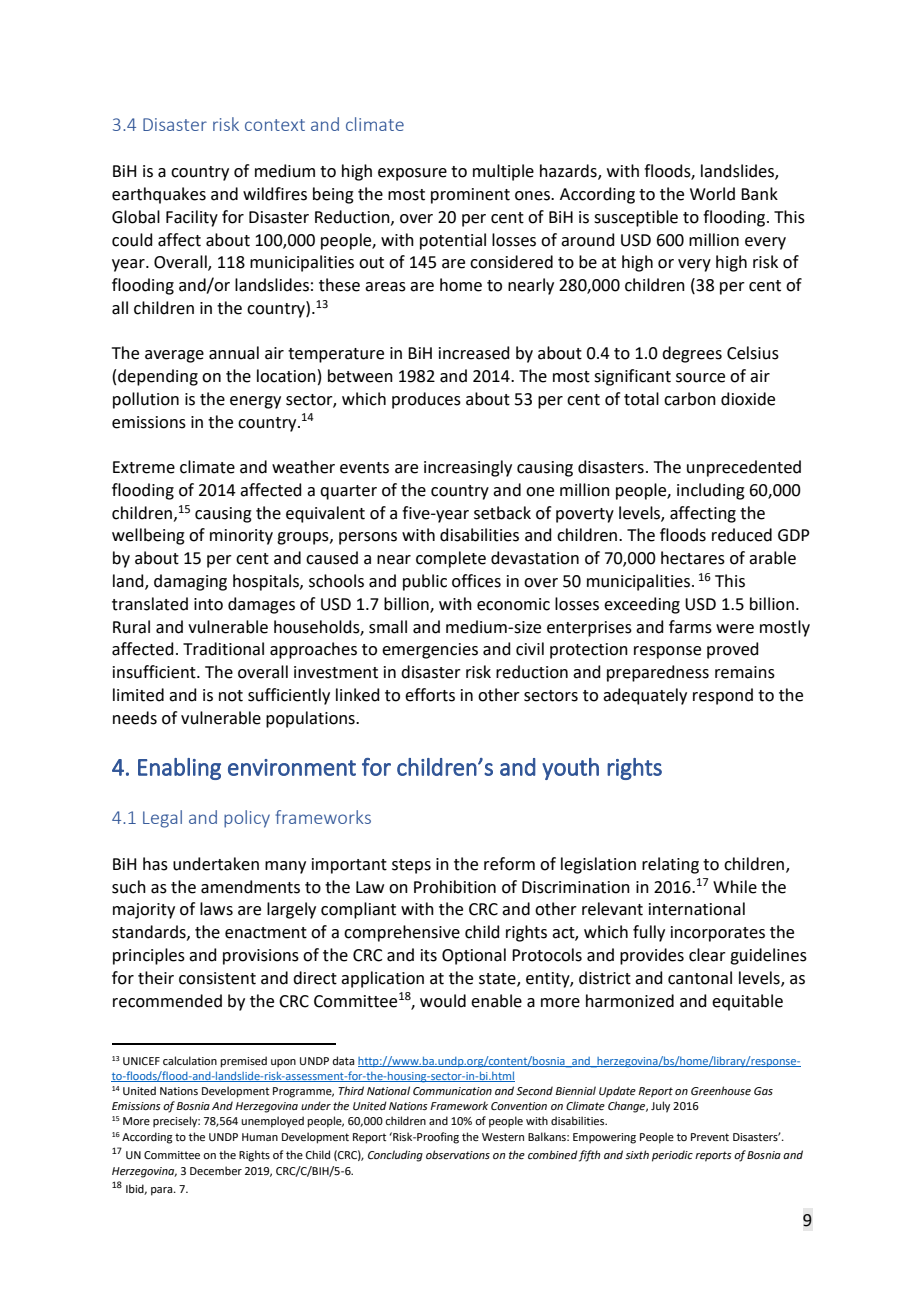 The height and width of the page is (1309, 924). I want to click on observations, so click(458, 1154).
